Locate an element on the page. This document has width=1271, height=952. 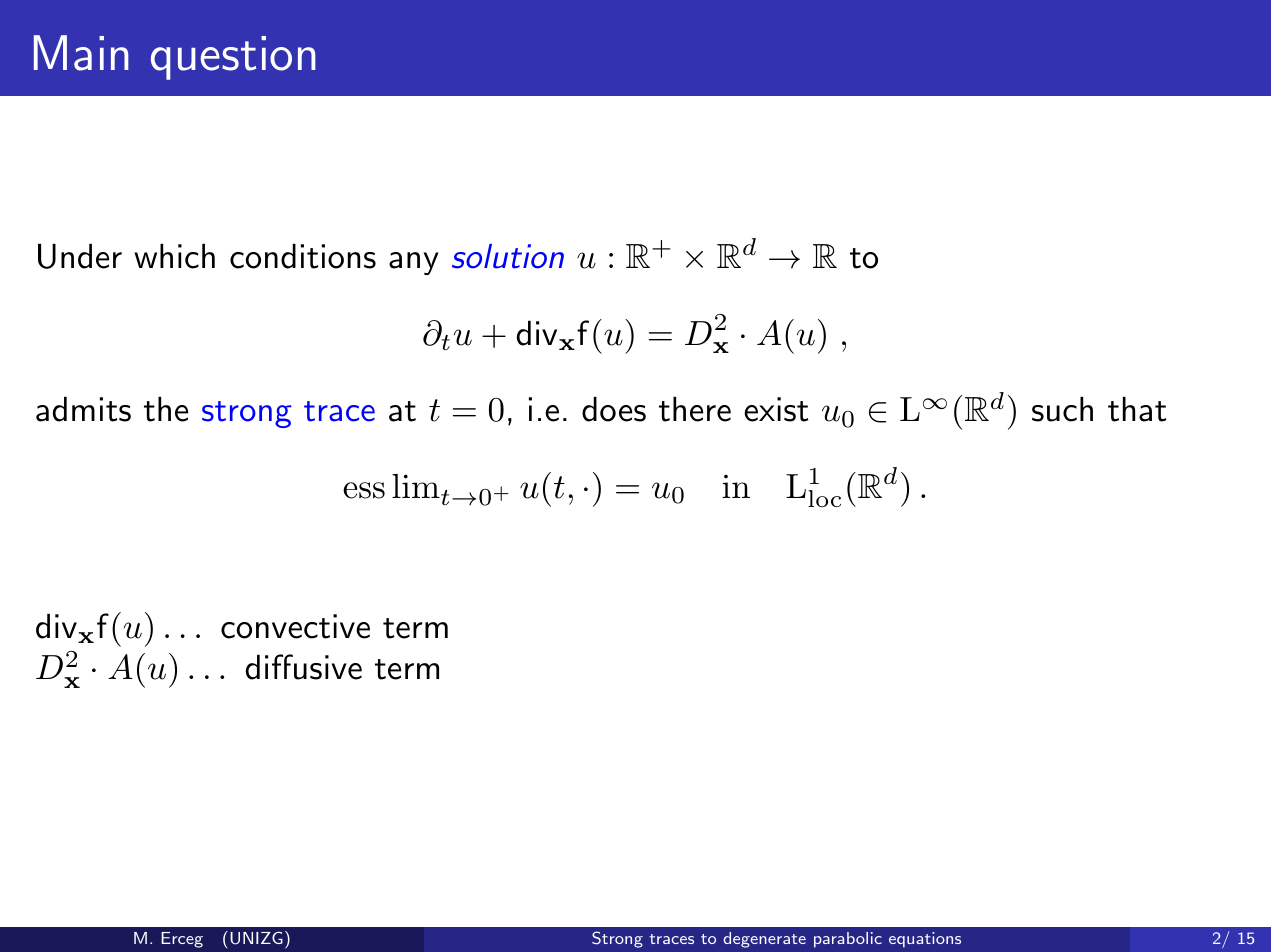
degenerate is located at coordinates (764, 940).
